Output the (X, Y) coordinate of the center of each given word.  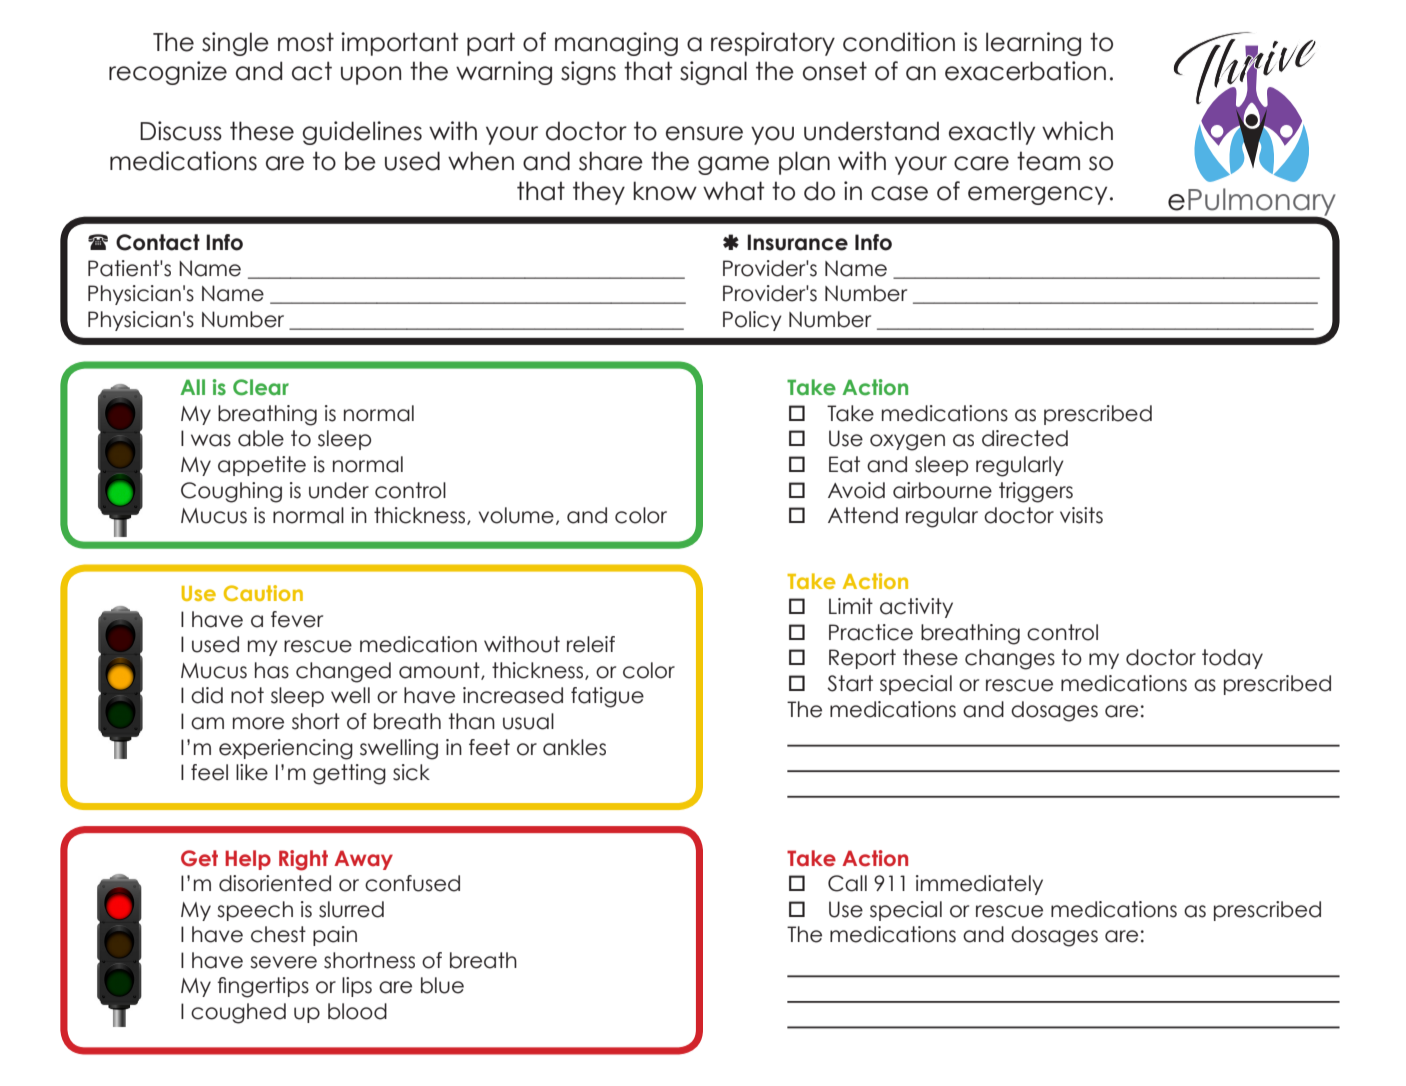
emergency (1037, 195)
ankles (574, 747)
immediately (979, 885)
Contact (158, 242)
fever (297, 619)
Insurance (797, 242)
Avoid (856, 490)
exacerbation (1025, 71)
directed (1025, 438)
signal (713, 73)
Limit (851, 606)
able (261, 438)
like (252, 772)
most (306, 42)
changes (1010, 659)
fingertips (263, 987)
